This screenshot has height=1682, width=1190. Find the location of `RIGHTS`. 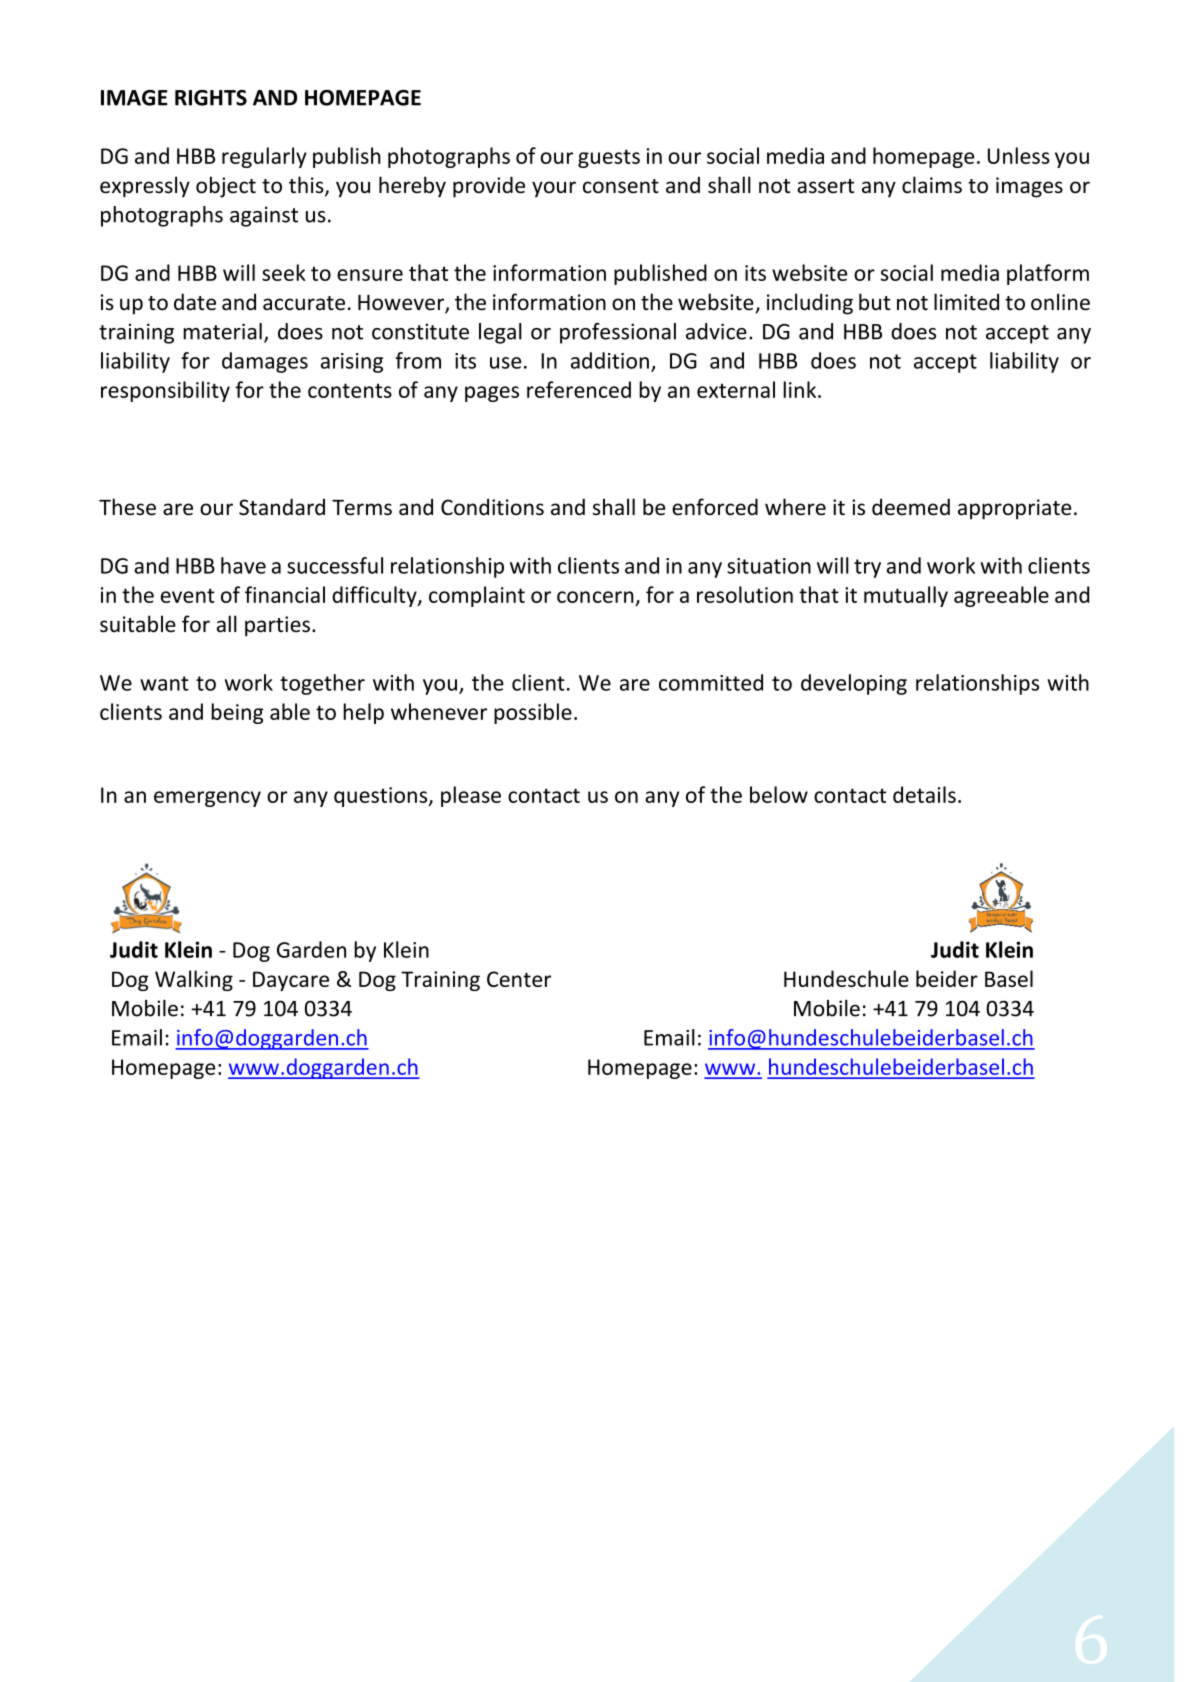

RIGHTS is located at coordinates (211, 98).
